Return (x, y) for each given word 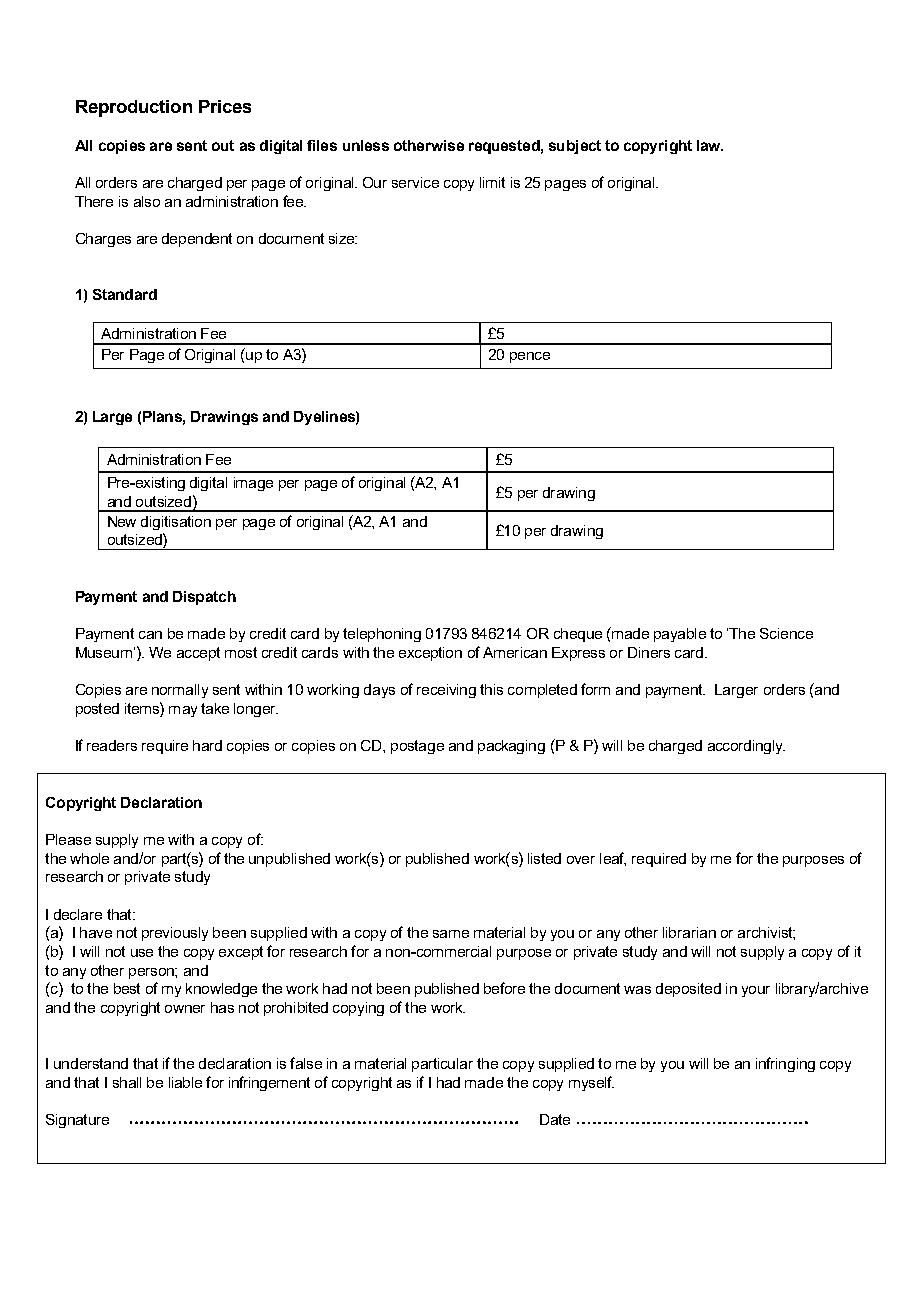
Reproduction (134, 108)
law (710, 145)
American (515, 652)
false (306, 1063)
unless (366, 145)
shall (127, 1082)
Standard (125, 294)
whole (89, 858)
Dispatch (204, 598)
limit (492, 182)
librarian (689, 932)
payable (680, 635)
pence (530, 357)
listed (544, 858)
